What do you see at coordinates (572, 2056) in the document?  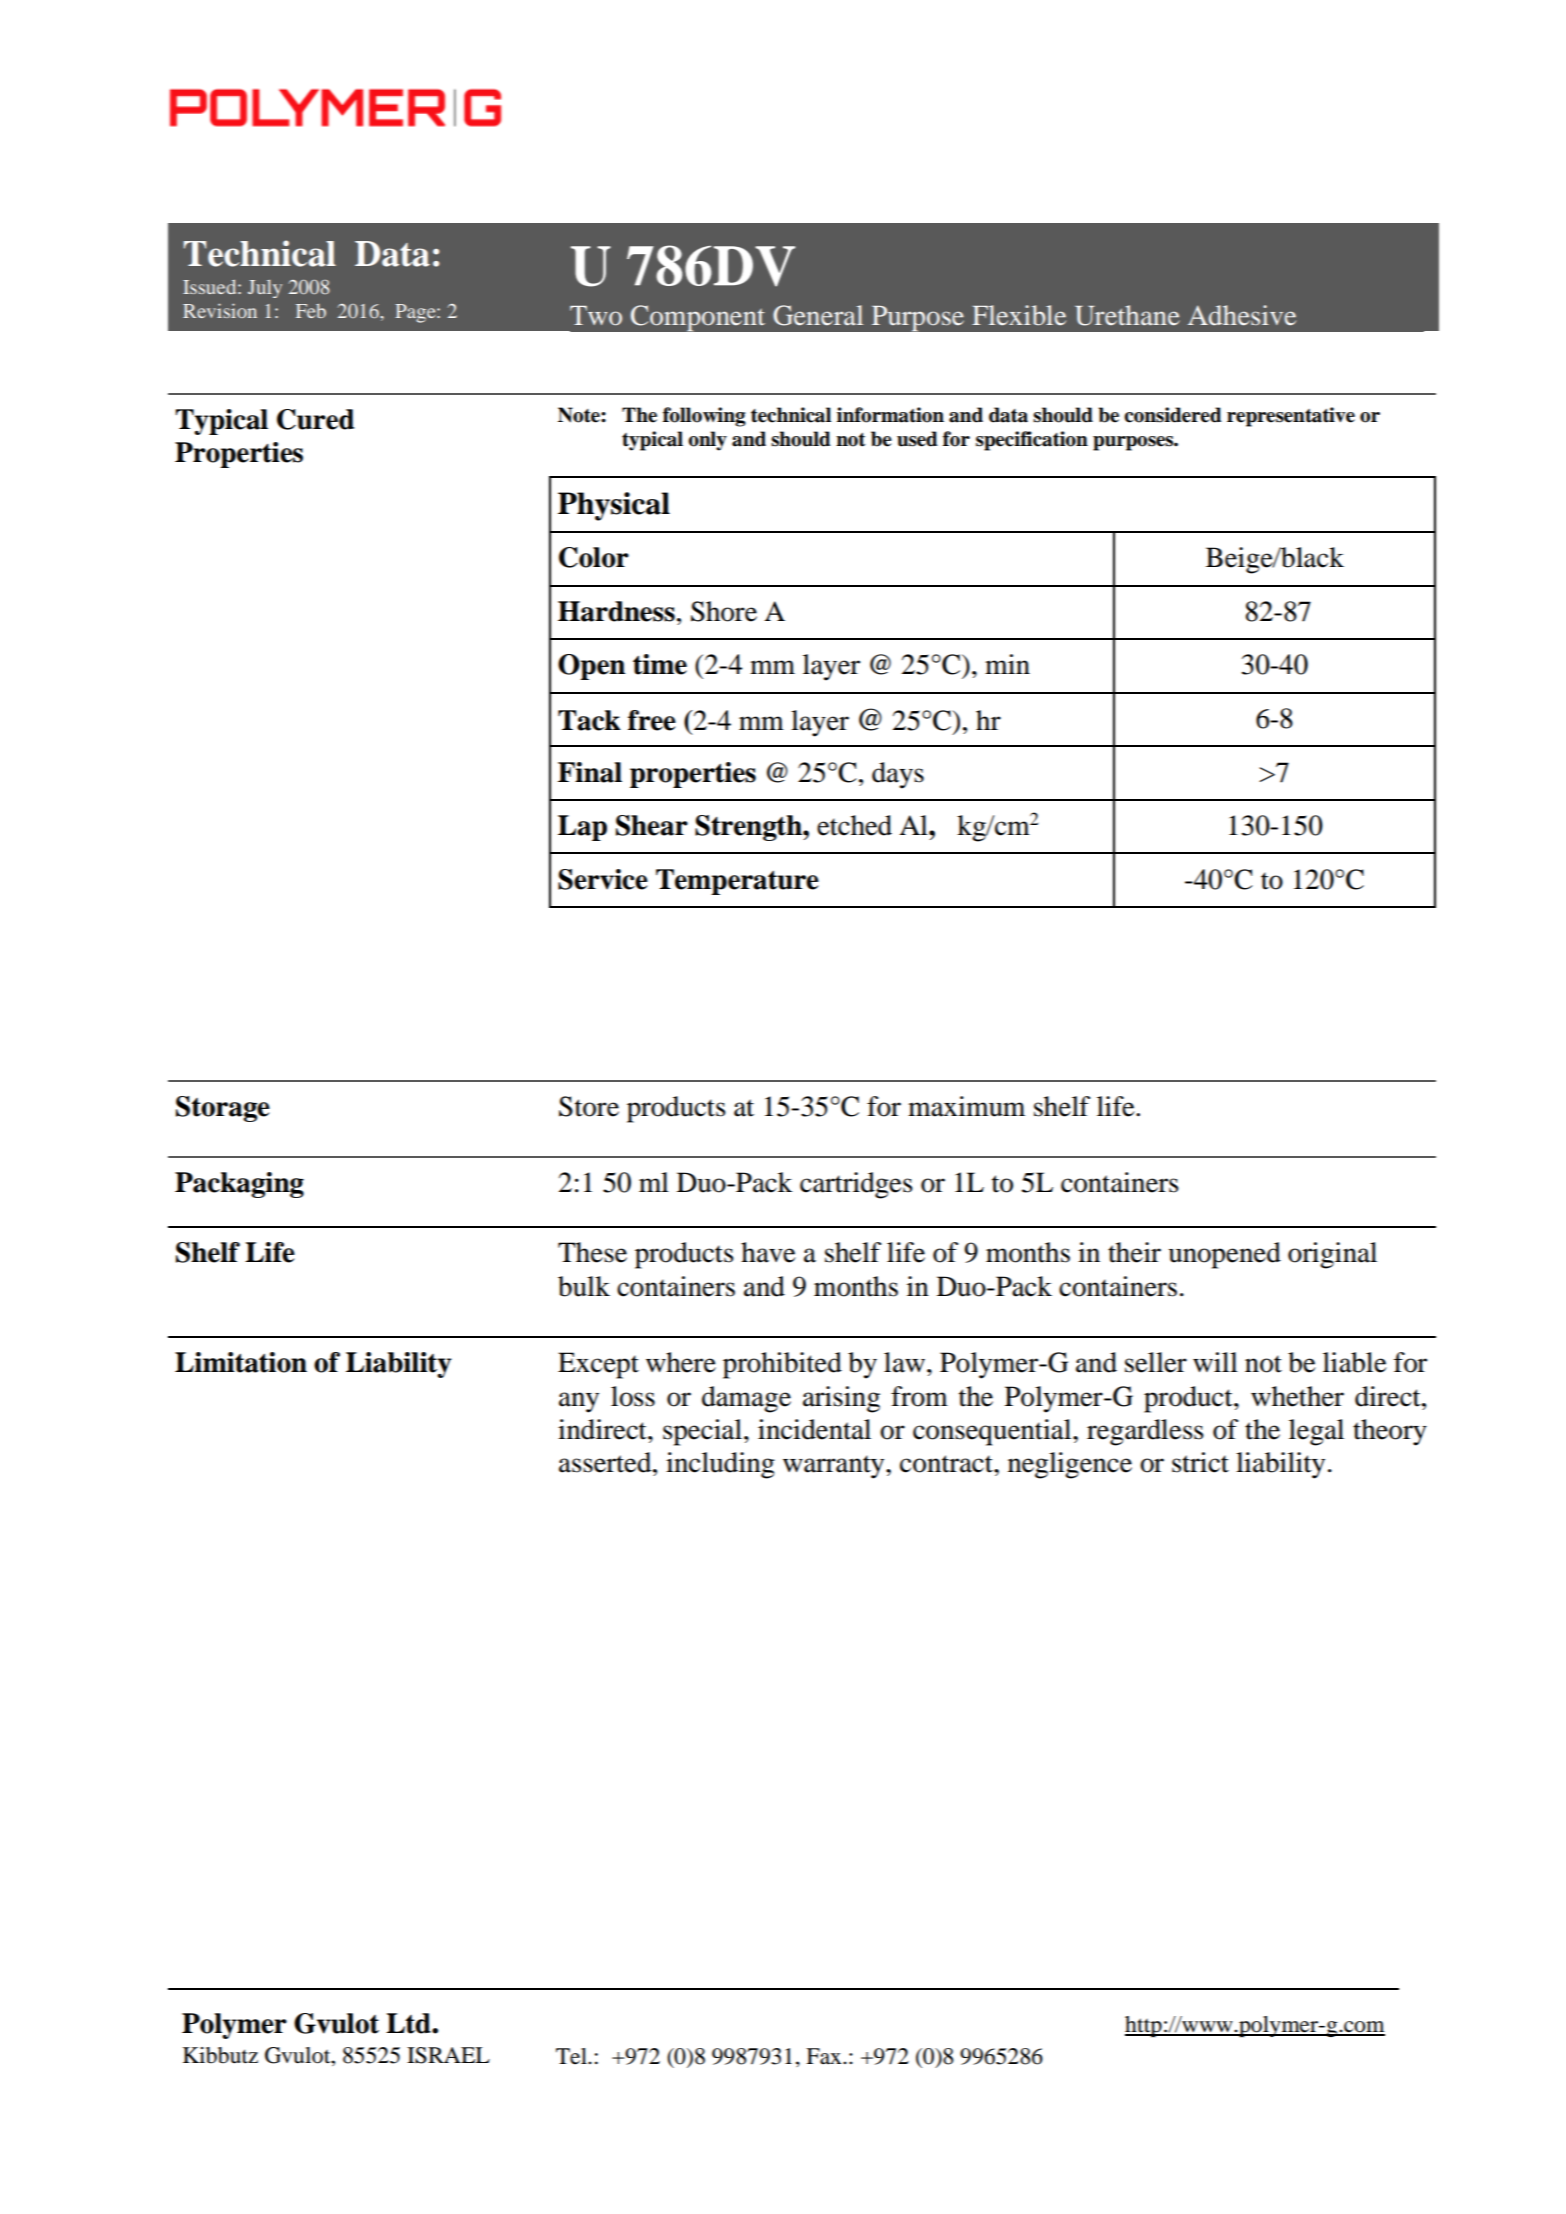 I see `Tel` at bounding box center [572, 2056].
